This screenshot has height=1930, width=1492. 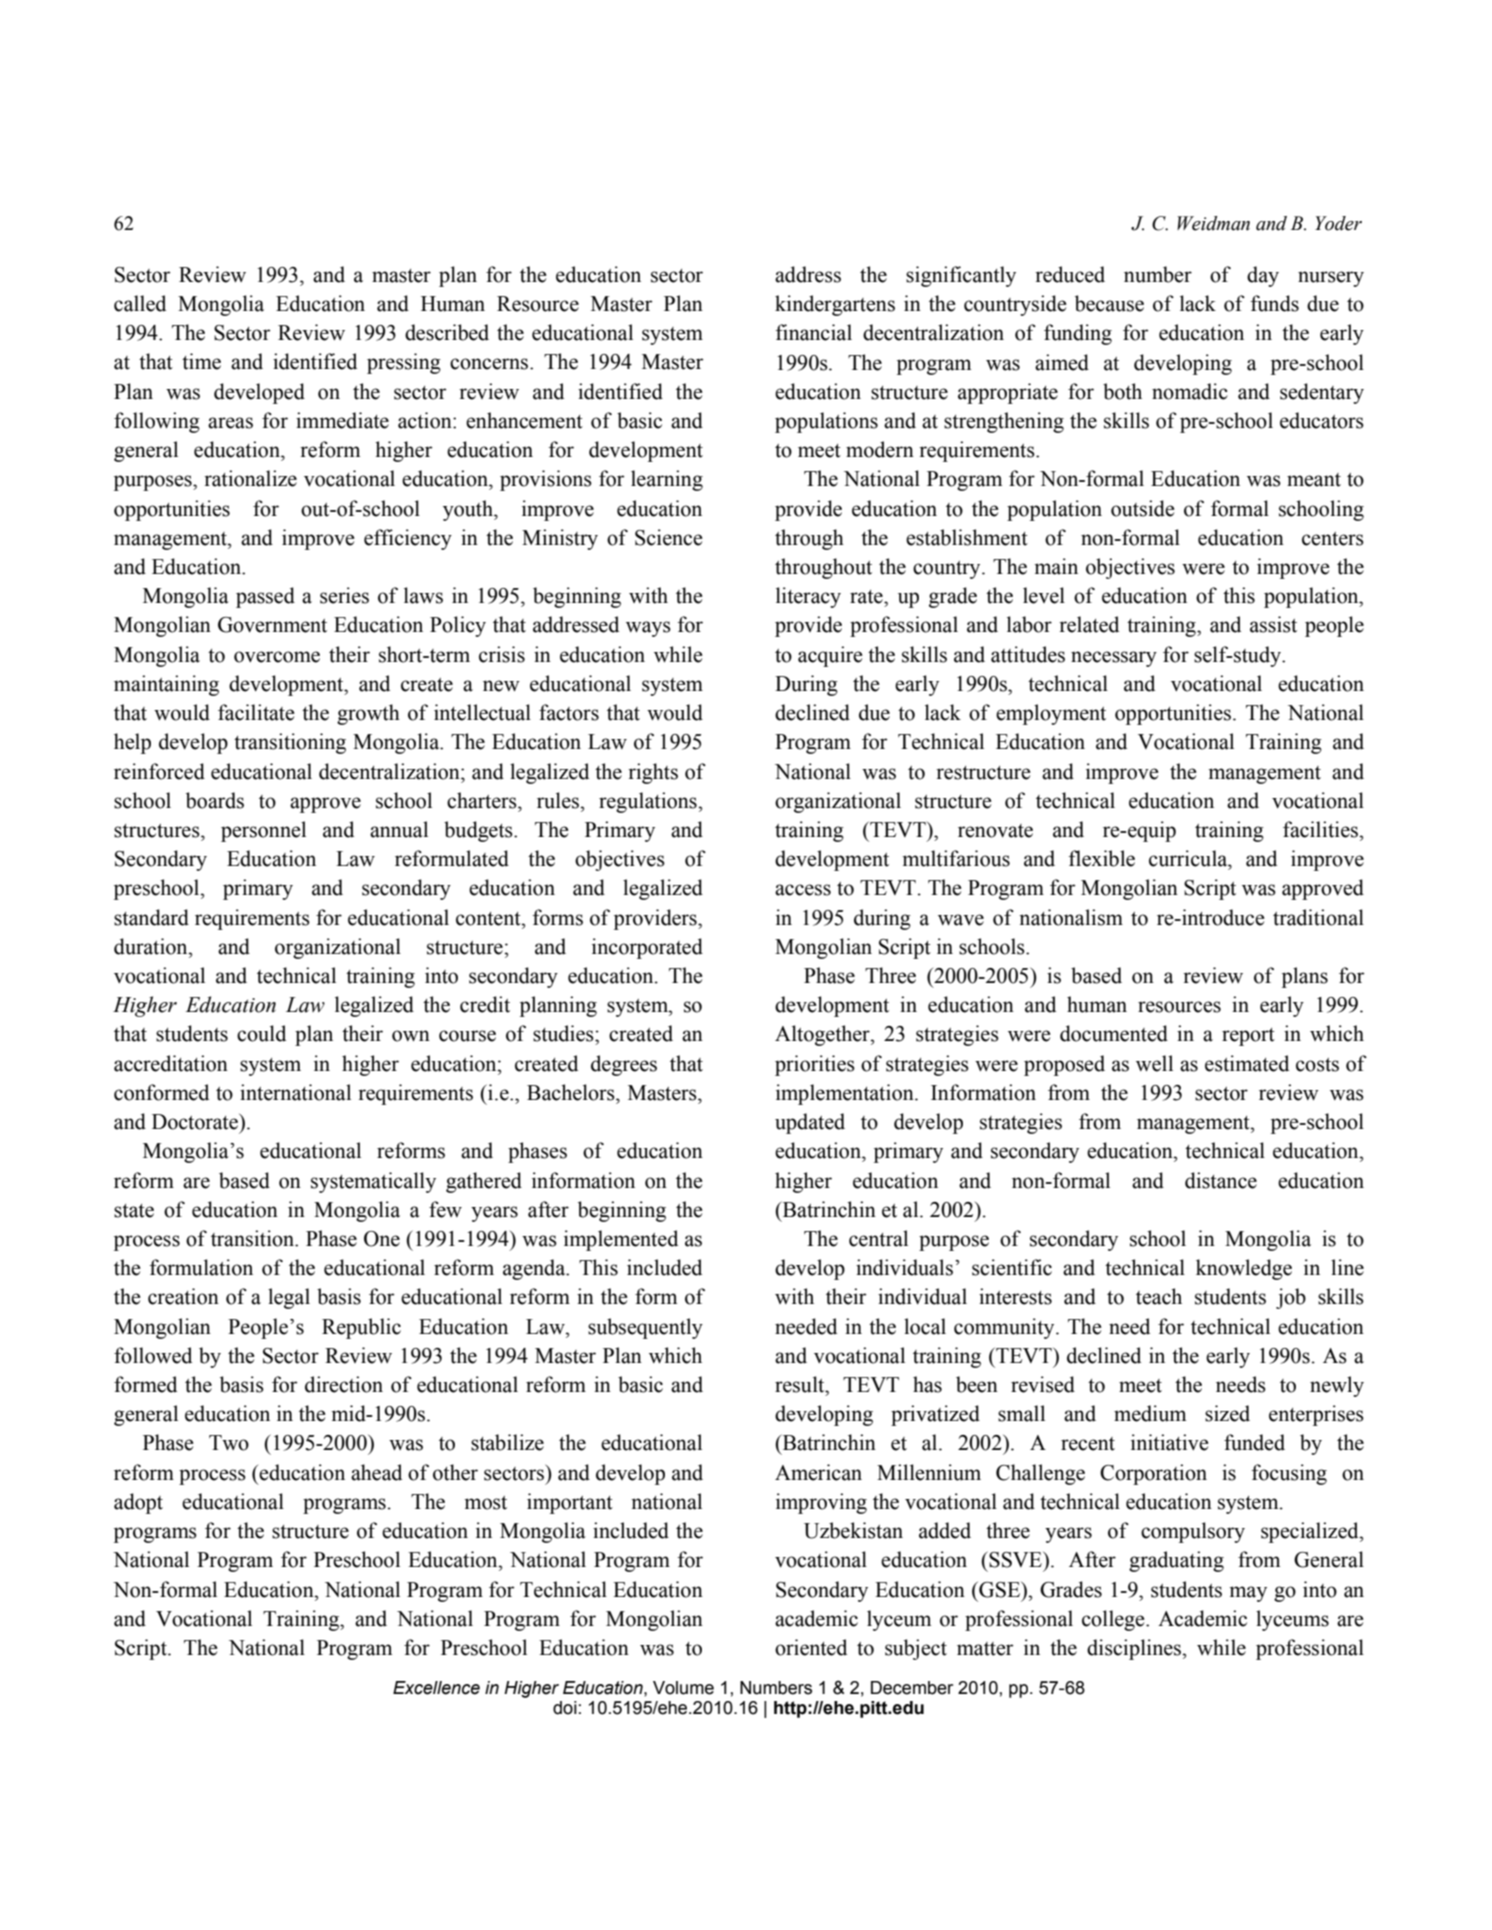 What do you see at coordinates (653, 773) in the screenshot?
I see `rights` at bounding box center [653, 773].
